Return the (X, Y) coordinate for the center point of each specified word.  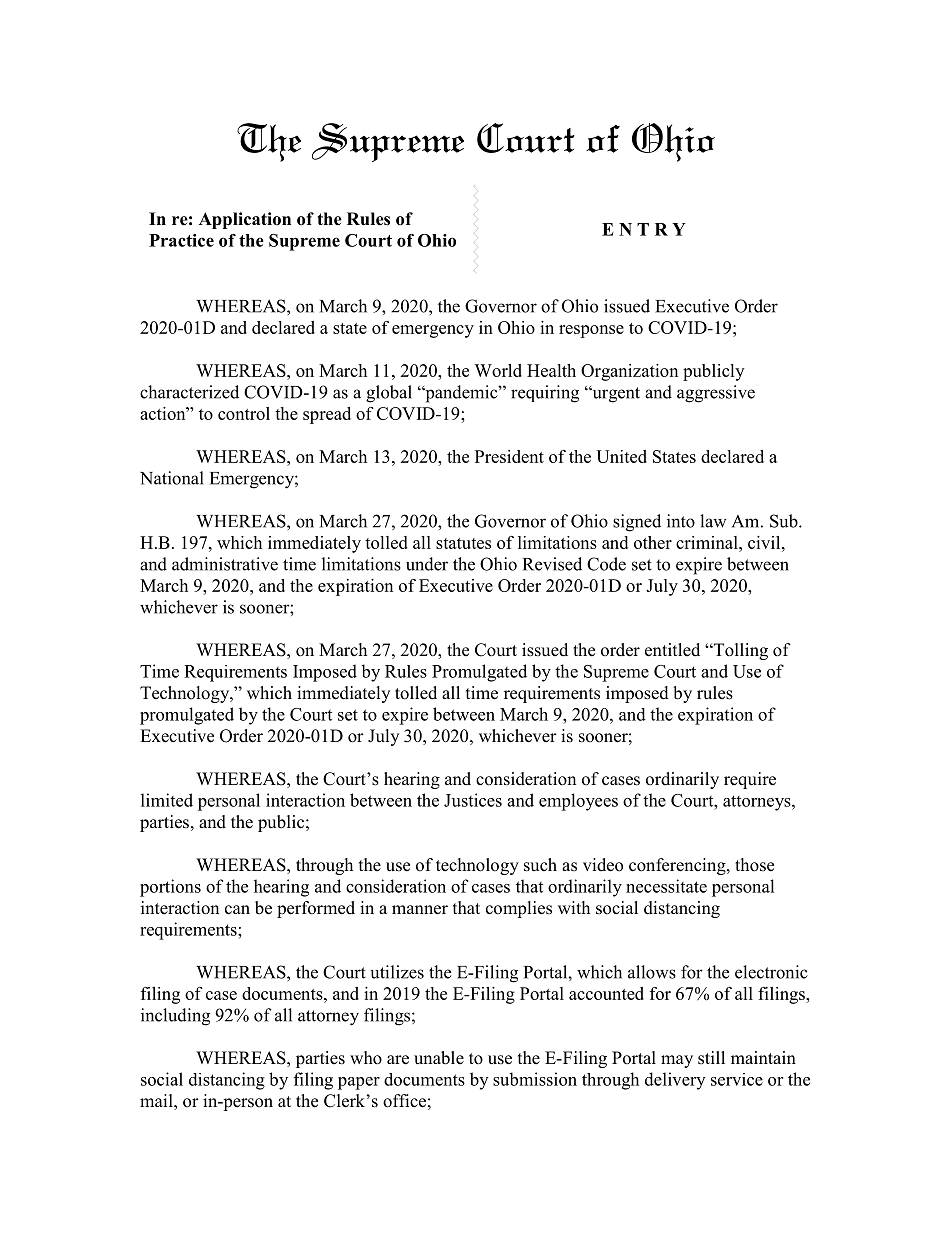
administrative (225, 564)
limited (167, 800)
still (711, 1058)
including (175, 1017)
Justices (473, 800)
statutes (463, 543)
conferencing (678, 866)
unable (439, 1058)
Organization (629, 372)
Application (245, 220)
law (713, 521)
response (591, 331)
